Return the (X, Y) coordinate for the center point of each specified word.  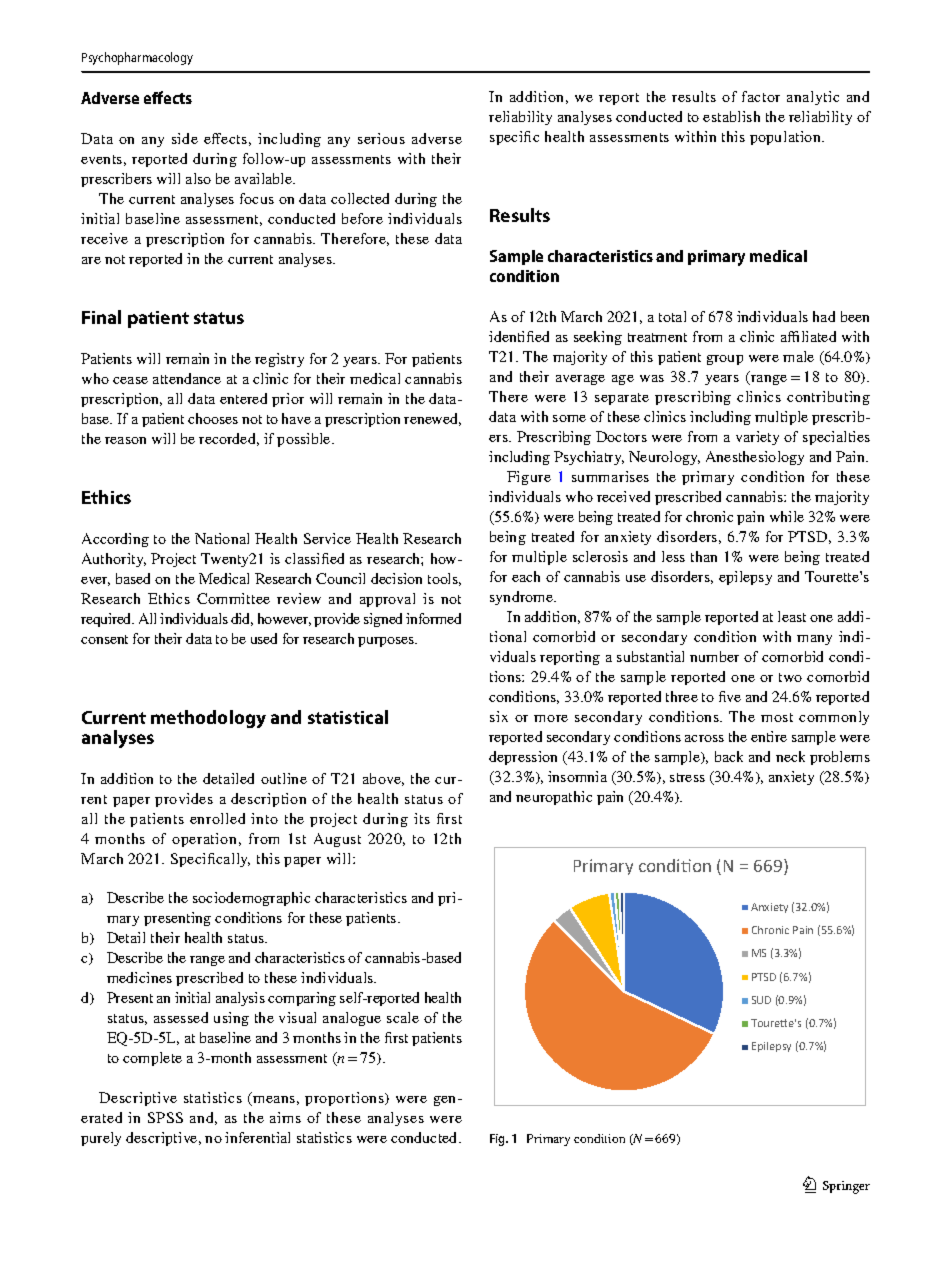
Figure (529, 478)
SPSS (165, 1117)
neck (790, 756)
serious (381, 138)
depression (523, 758)
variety (757, 438)
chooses (213, 418)
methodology (208, 719)
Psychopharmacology (137, 58)
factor (761, 96)
